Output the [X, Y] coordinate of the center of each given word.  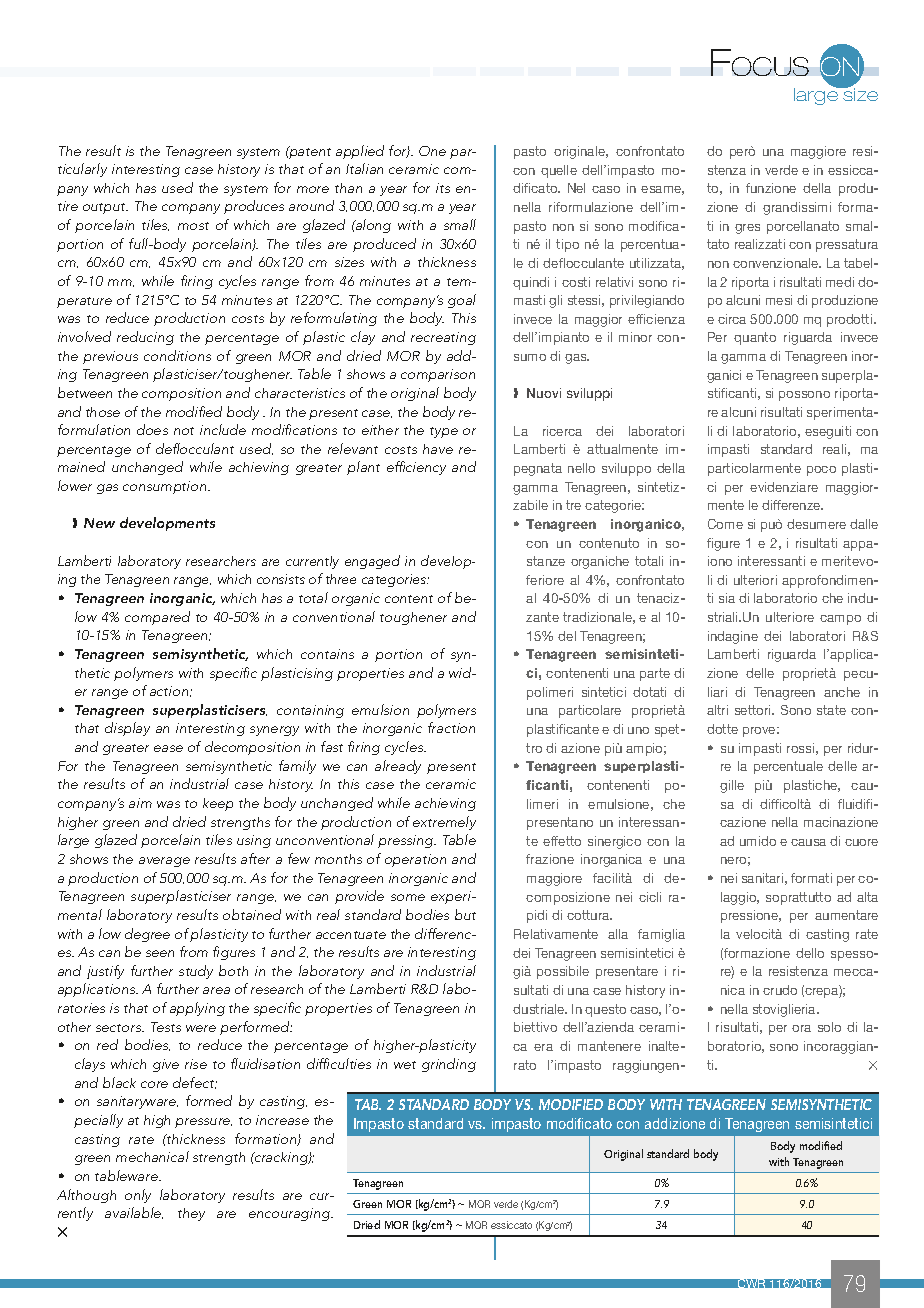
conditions [177, 355]
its [443, 188]
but [465, 914]
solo [829, 1027]
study [196, 972]
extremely [444, 823]
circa [732, 319]
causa [808, 842]
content [409, 599]
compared [157, 618]
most [193, 226]
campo [840, 620]
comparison [438, 375]
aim [140, 803]
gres [747, 229]
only [138, 1196]
